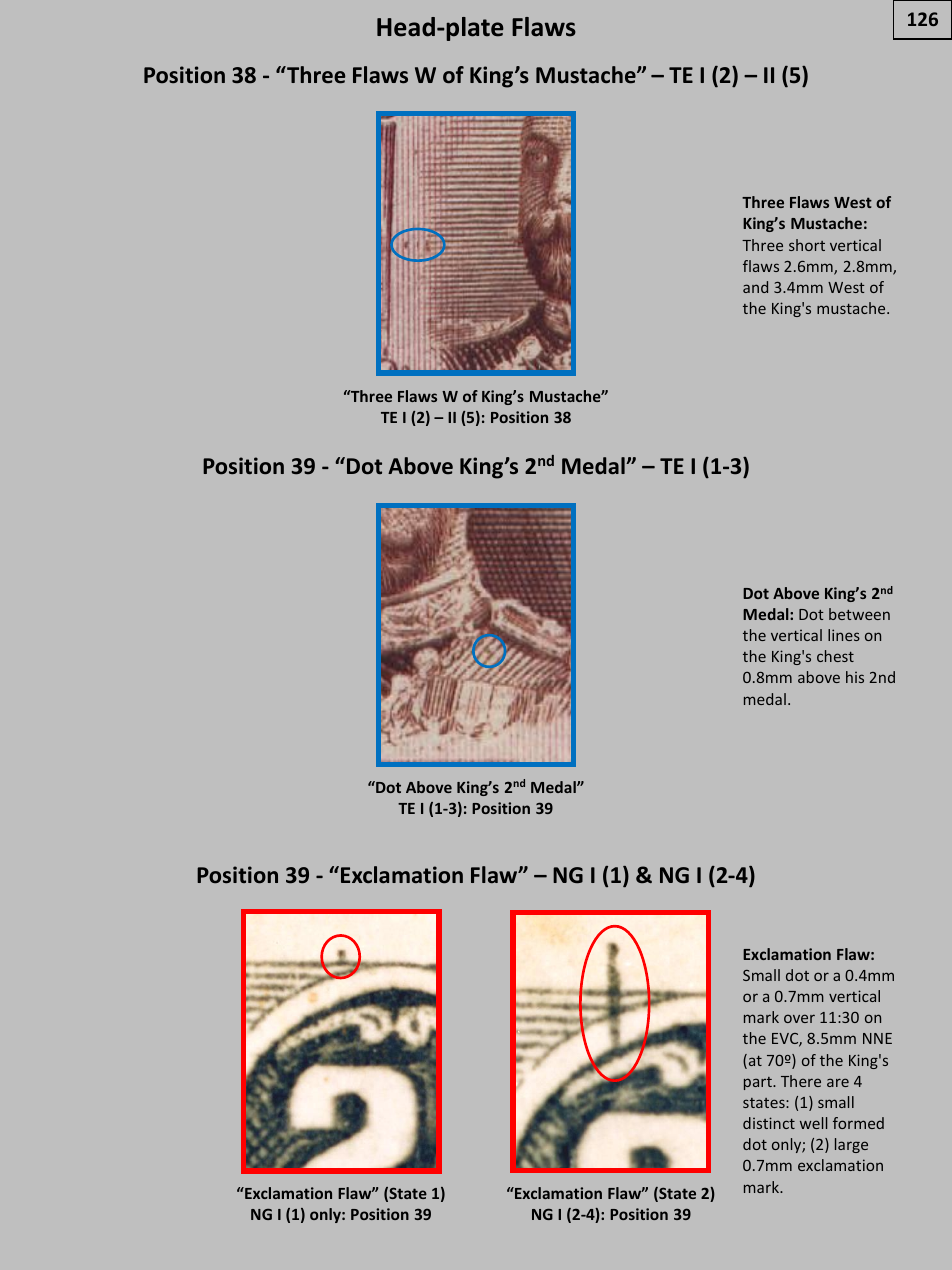 The width and height of the screenshot is (952, 1270). Describe the element at coordinates (858, 1123) in the screenshot. I see `formed` at that location.
